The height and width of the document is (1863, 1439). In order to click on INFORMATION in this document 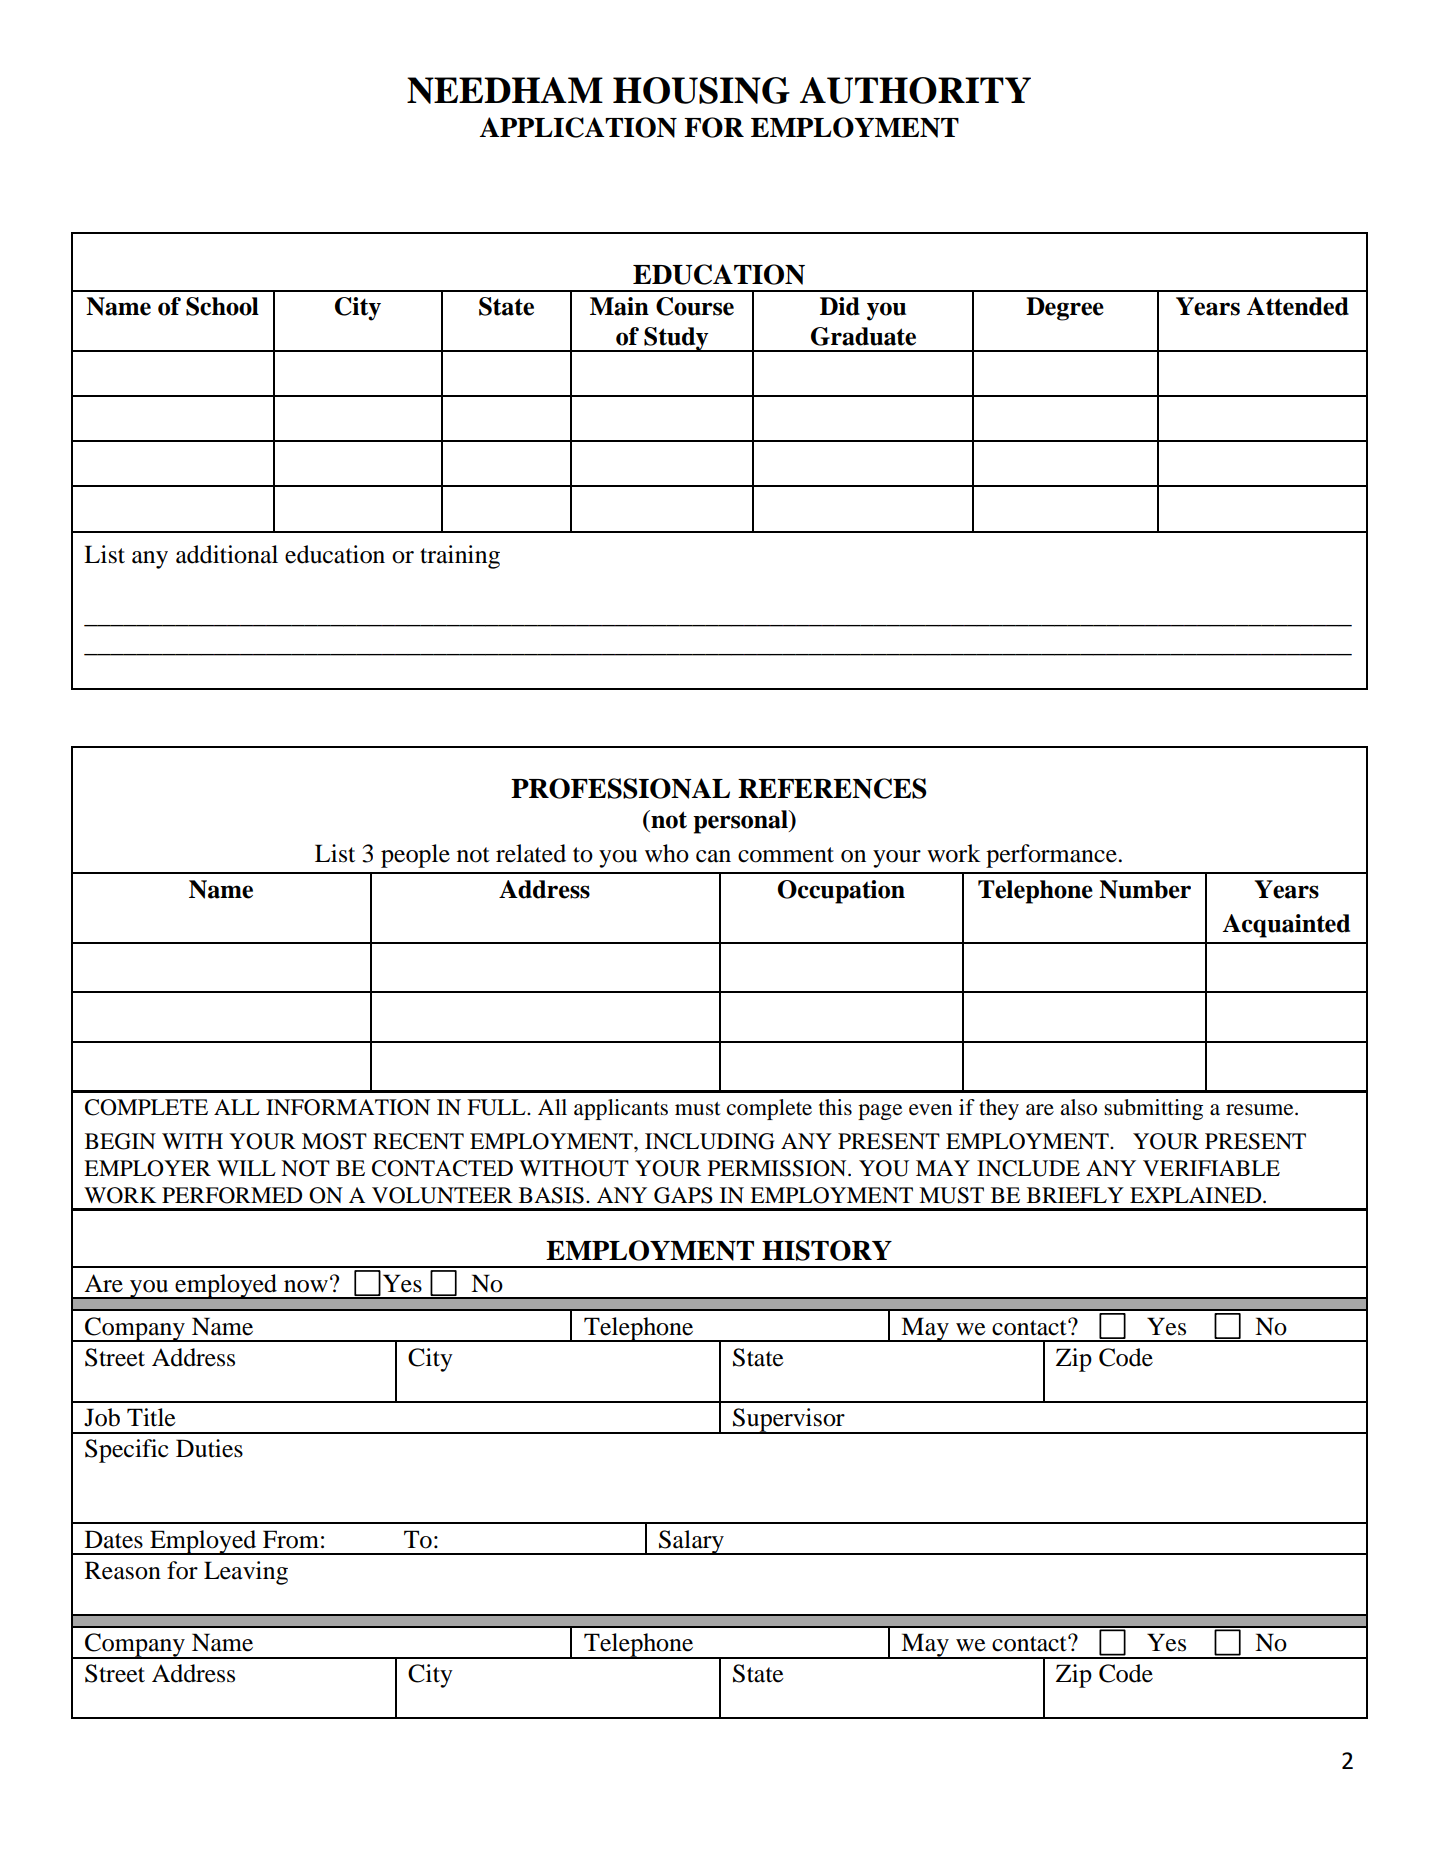, I will do `click(348, 1107)`.
